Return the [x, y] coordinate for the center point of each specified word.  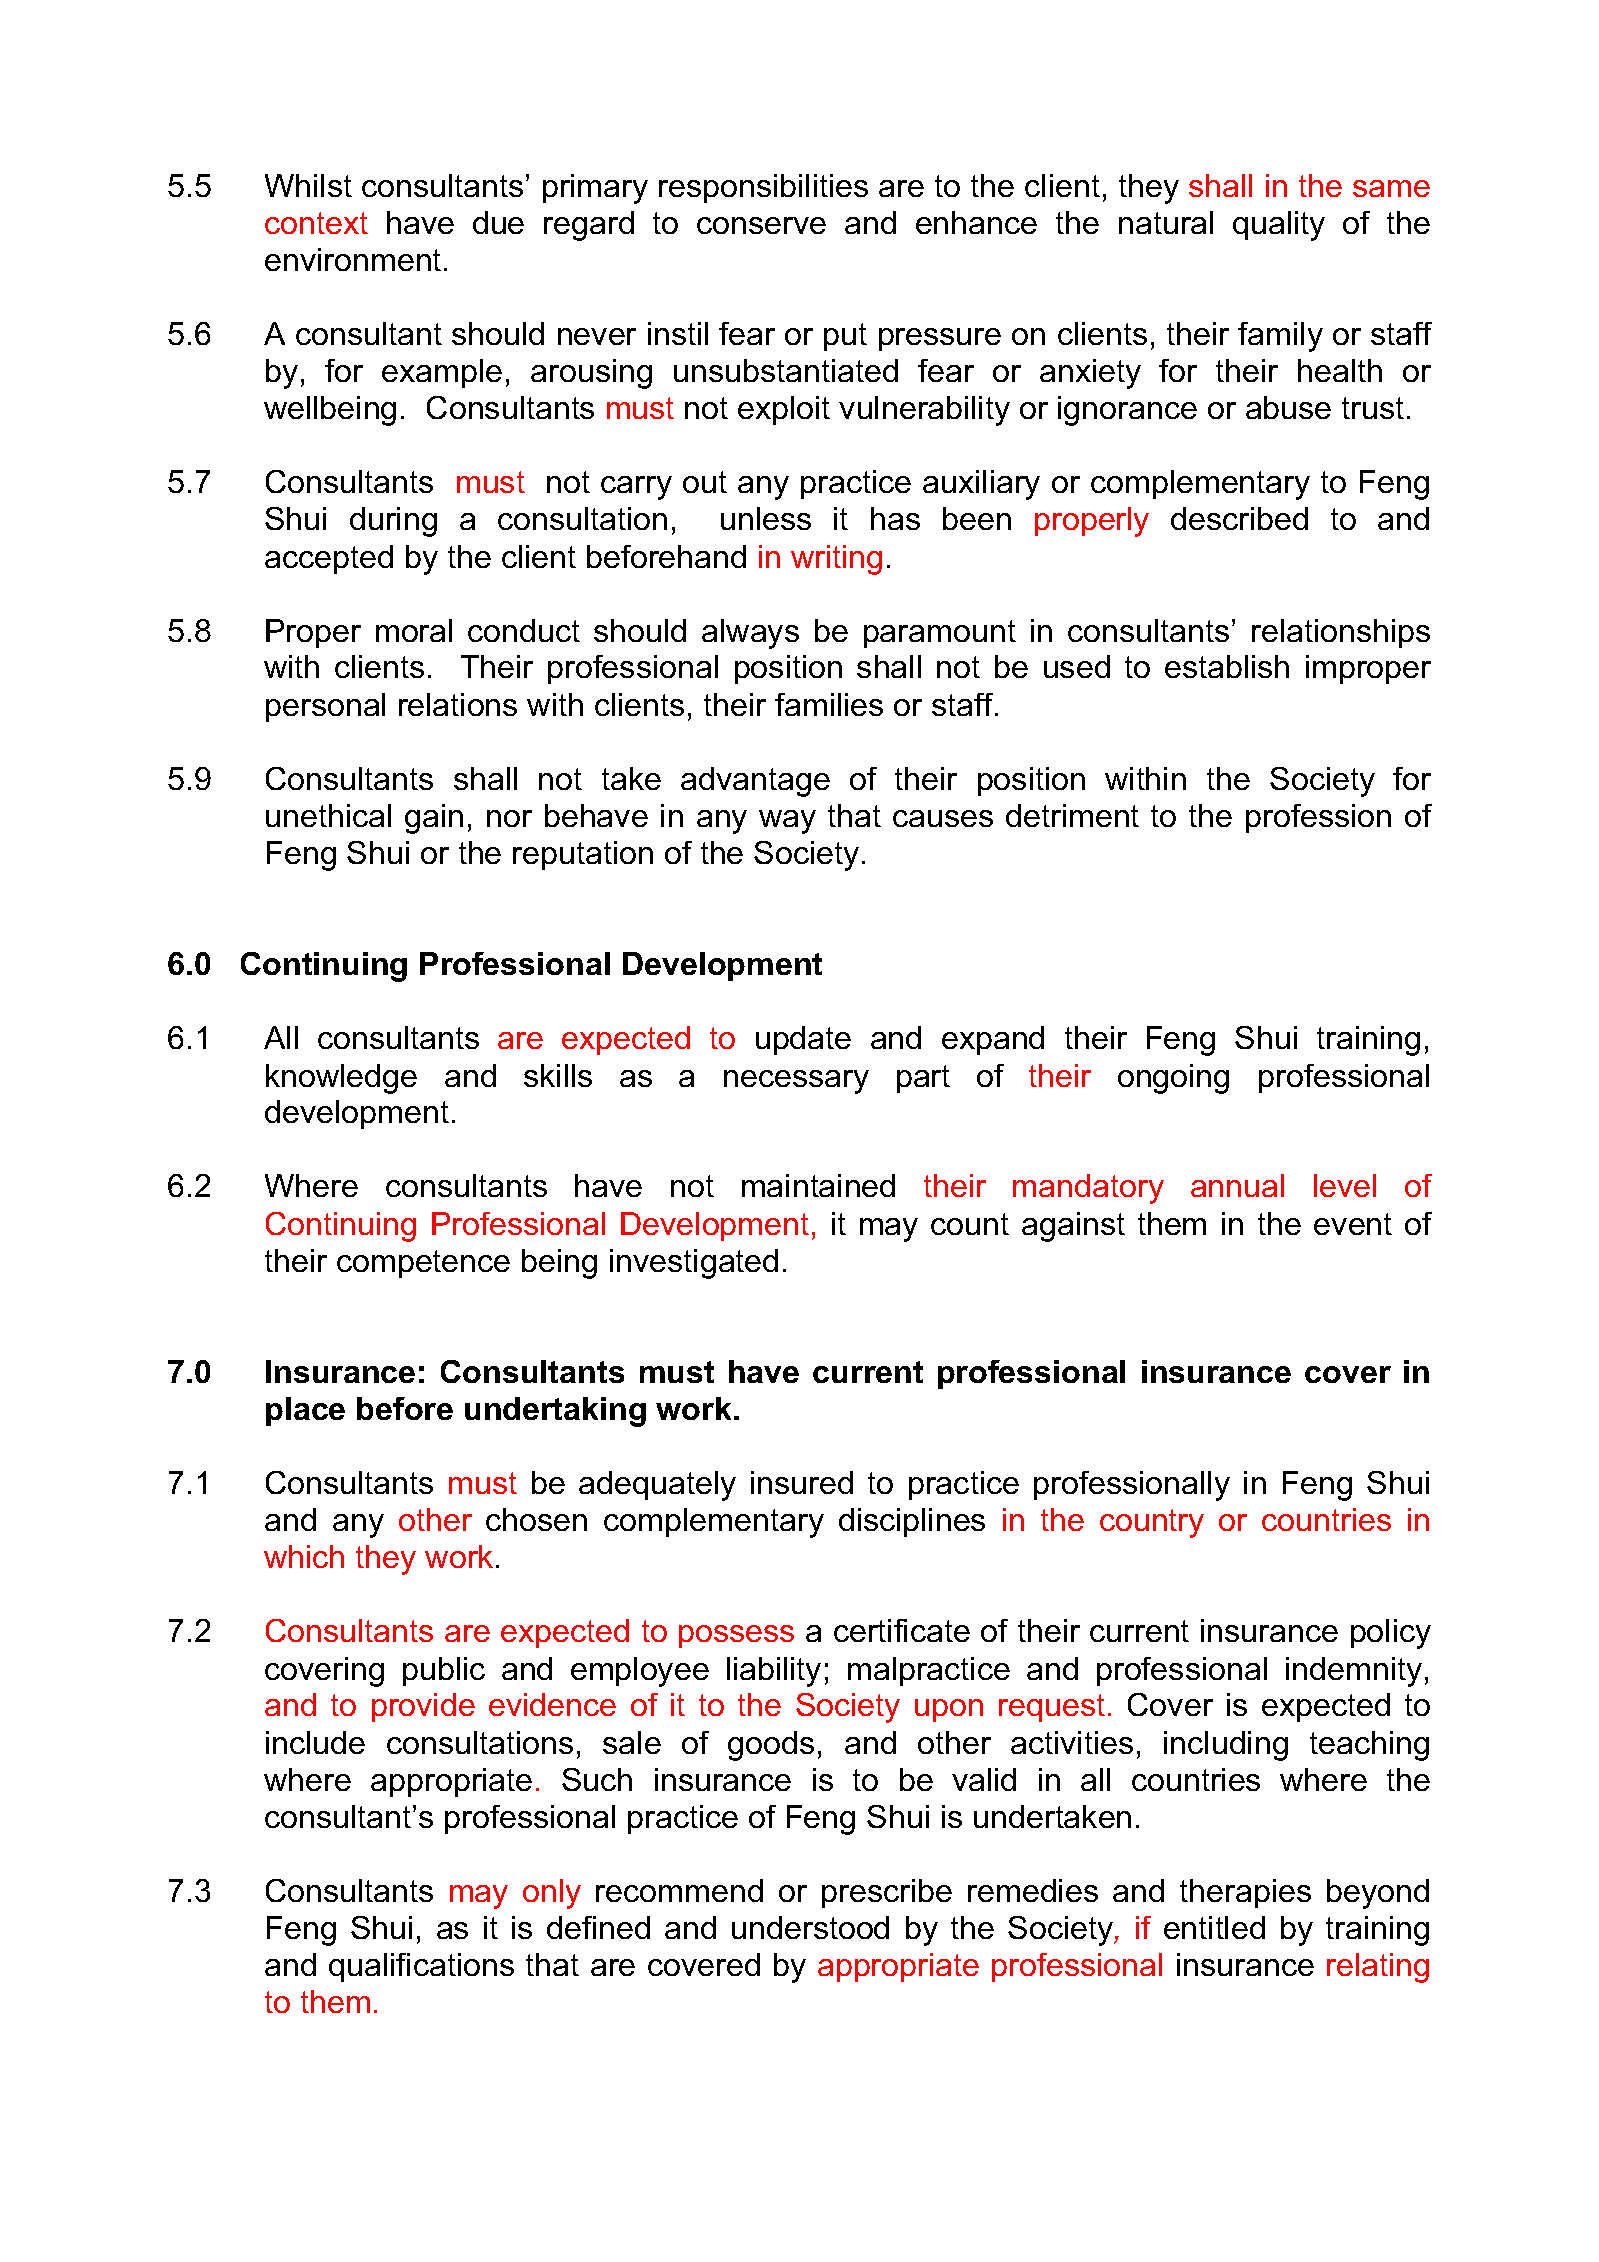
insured [802, 1482]
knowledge [341, 1079]
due [498, 222]
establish [1227, 666]
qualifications [421, 1967]
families [829, 704]
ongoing [1173, 1079]
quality [1279, 226]
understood [810, 1927]
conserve [761, 225]
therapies [1245, 1893]
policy [1391, 1634]
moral [414, 630]
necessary [796, 1082]
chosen [536, 1519]
